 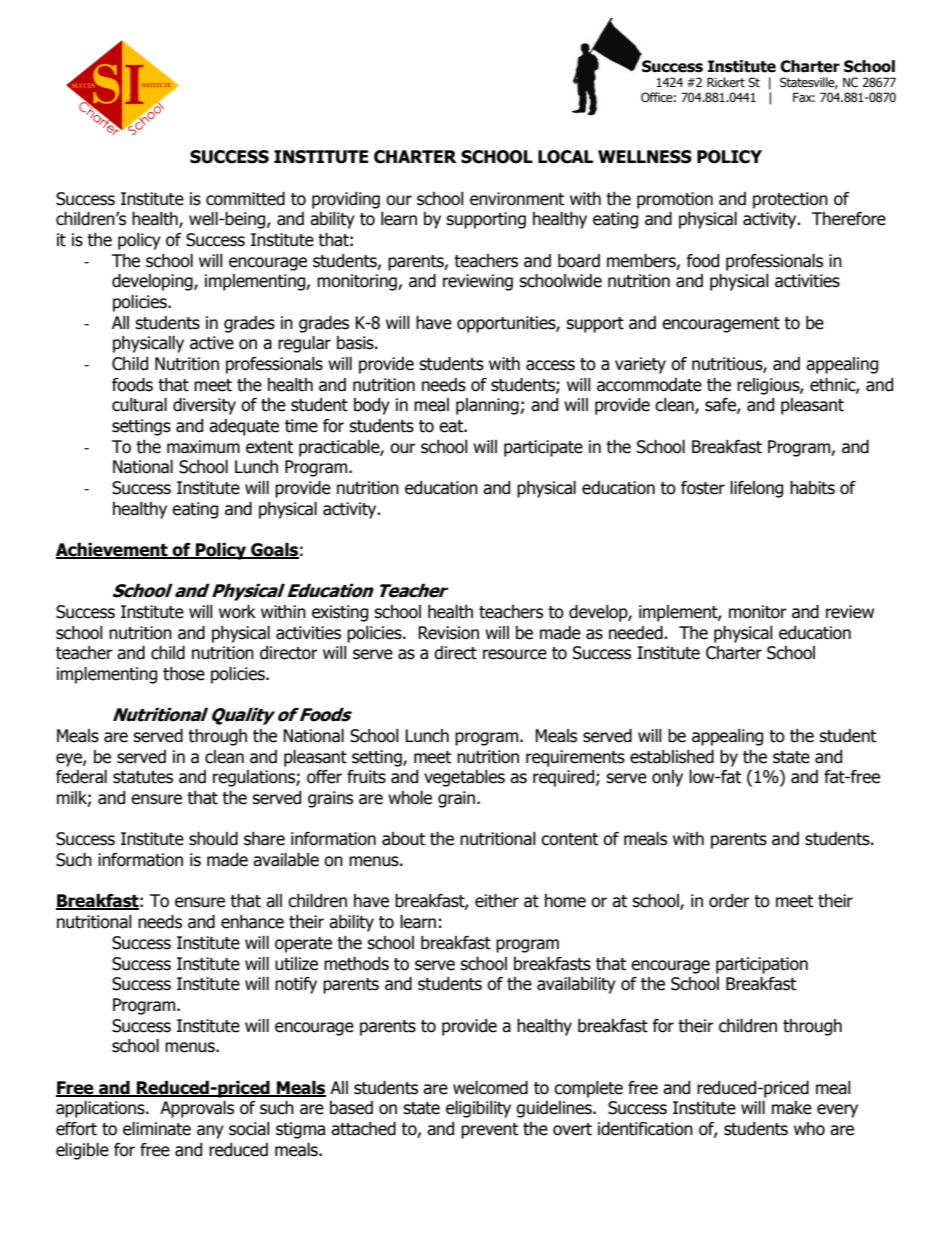 I want to click on vegetables, so click(x=464, y=778).
